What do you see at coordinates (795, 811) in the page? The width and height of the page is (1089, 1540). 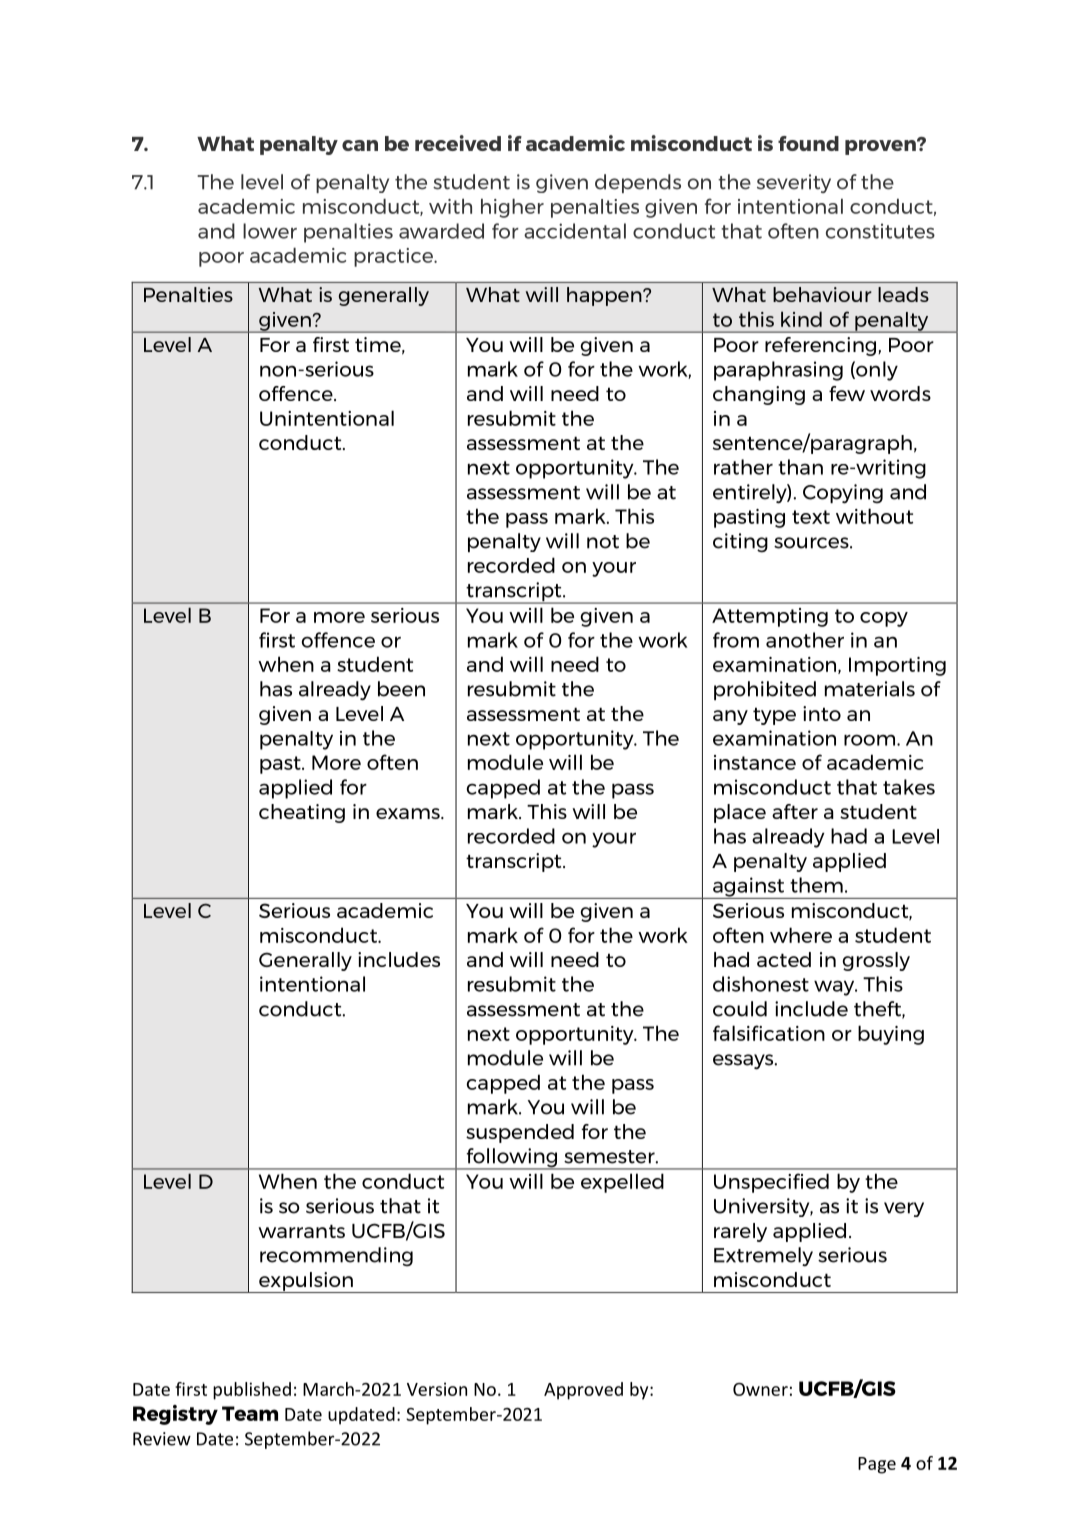 I see `after` at bounding box center [795, 811].
